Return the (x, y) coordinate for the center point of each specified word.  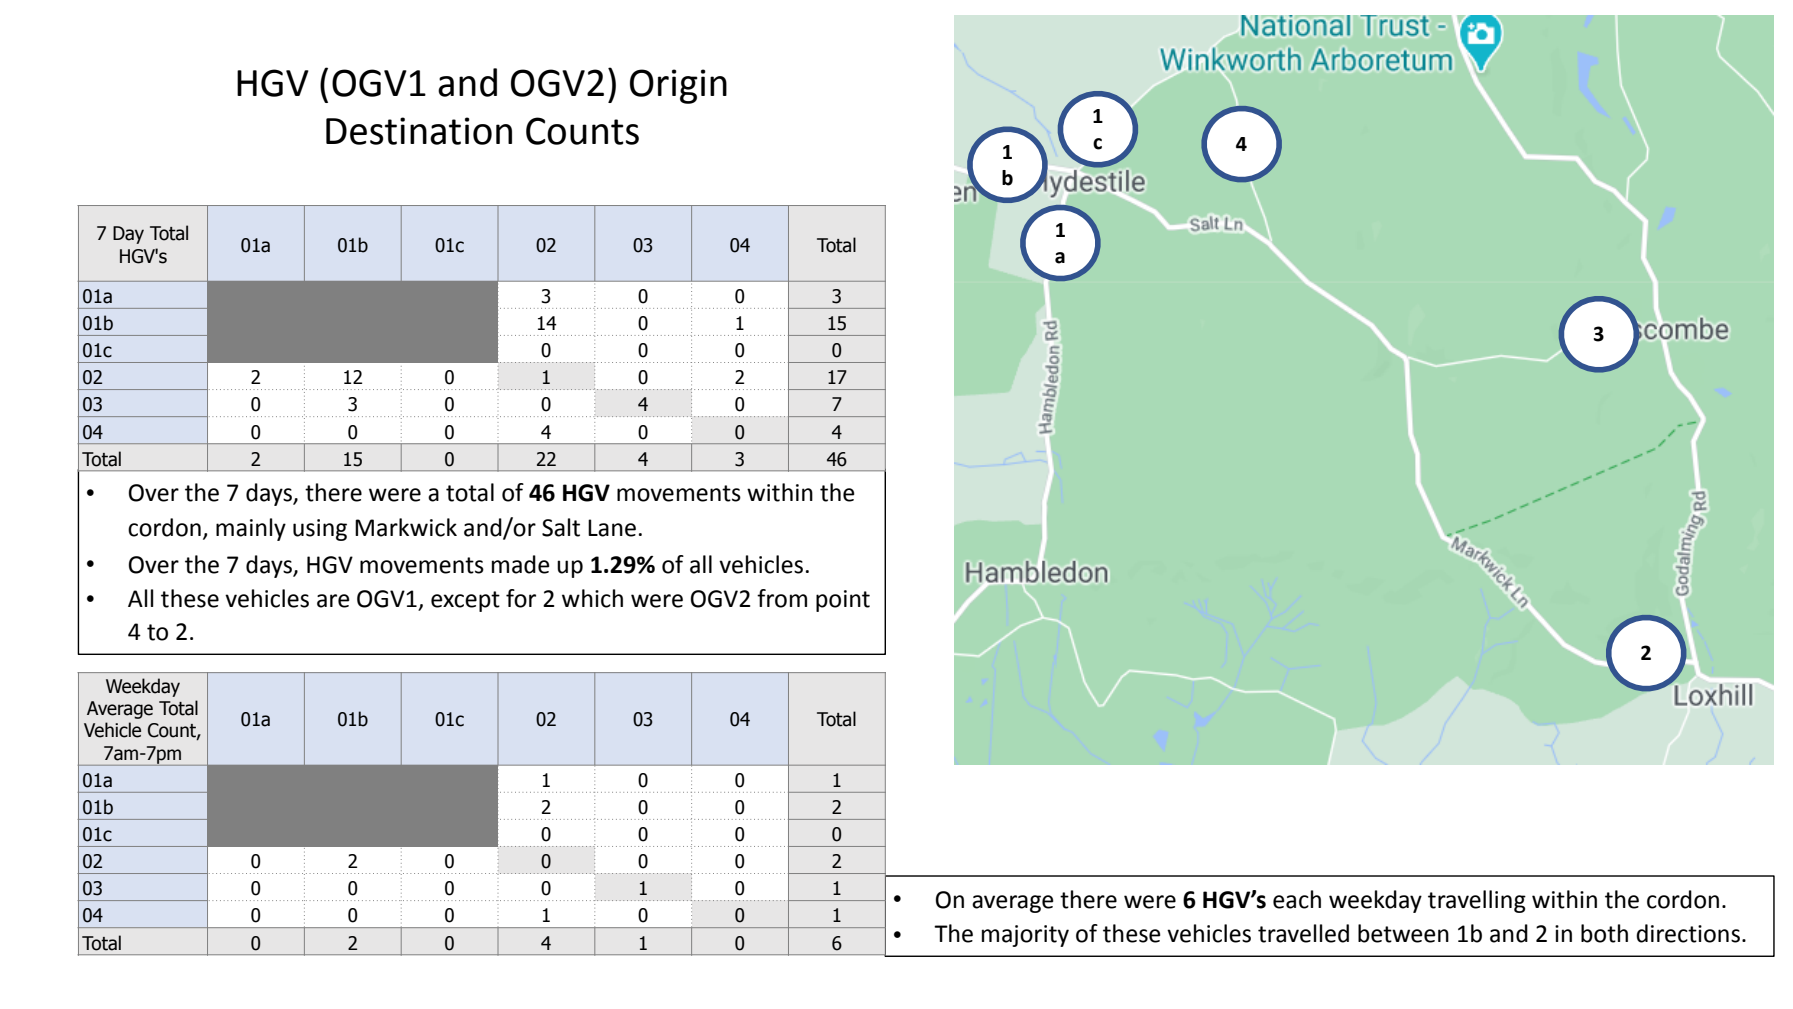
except (465, 601)
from (782, 598)
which (592, 598)
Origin (678, 86)
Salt (561, 527)
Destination (419, 131)
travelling (1477, 901)
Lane (612, 528)
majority (1025, 936)
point (843, 601)
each (1297, 899)
